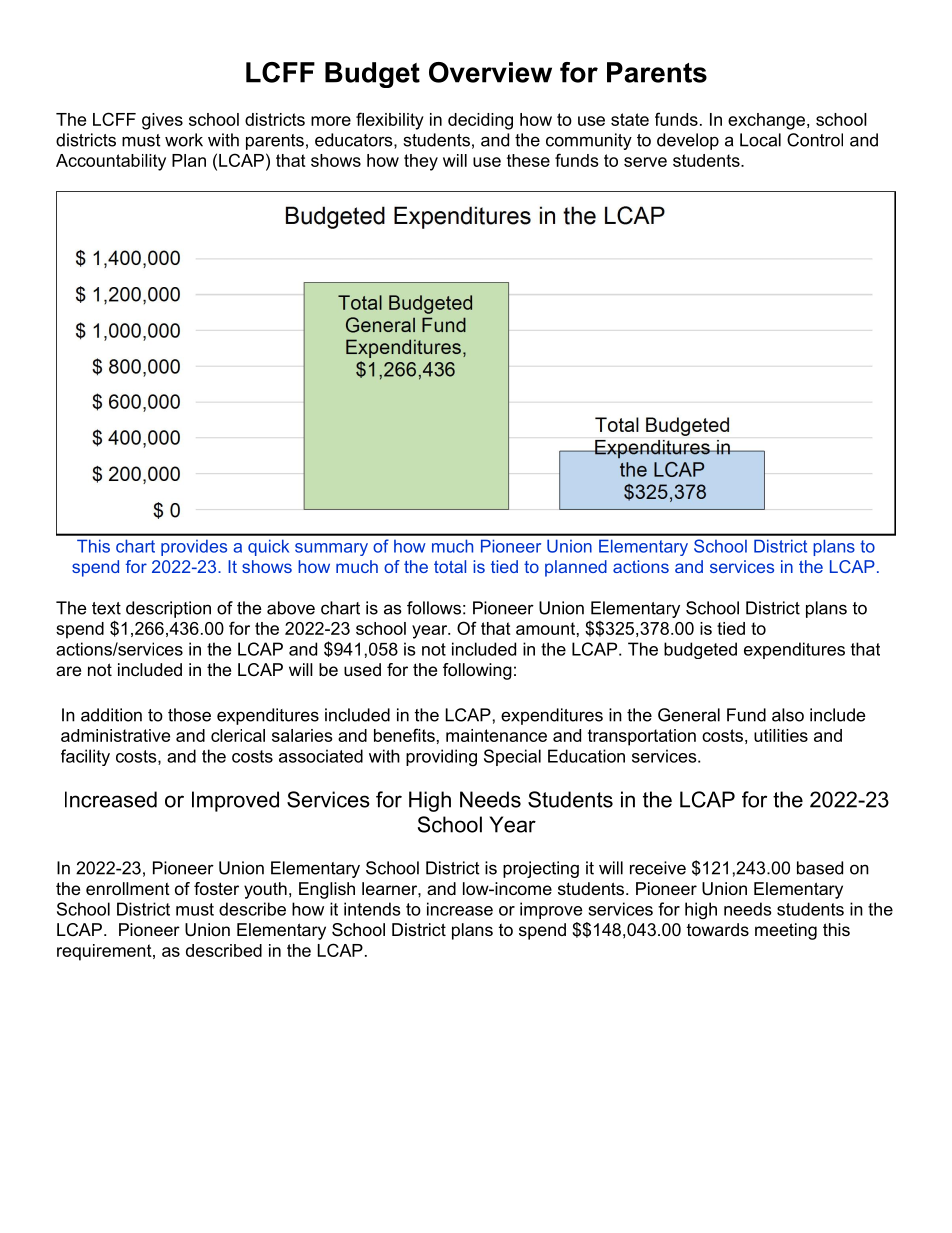  What do you see at coordinates (115, 735) in the screenshot?
I see `administrative` at bounding box center [115, 735].
